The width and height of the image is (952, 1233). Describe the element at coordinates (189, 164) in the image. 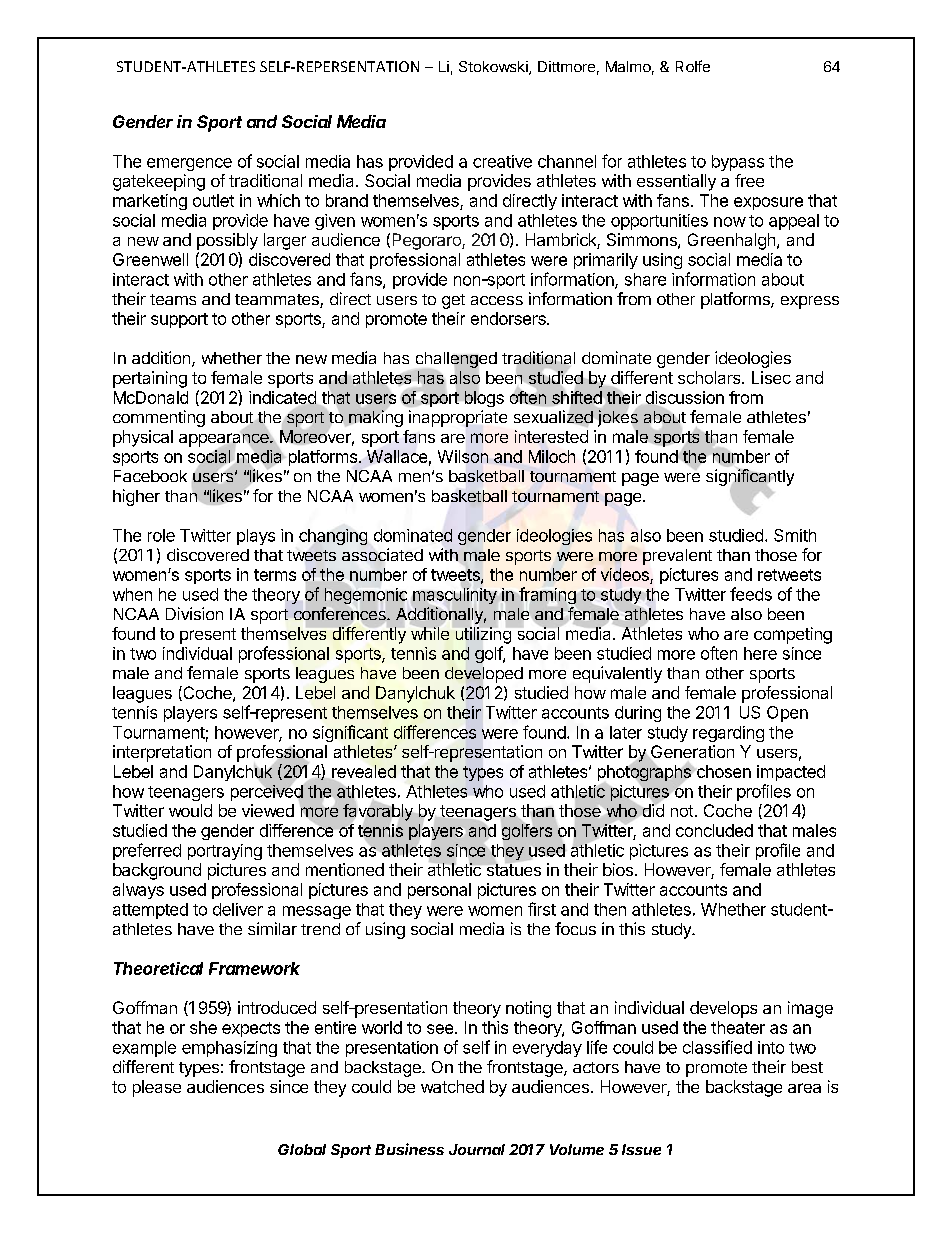

I see `emergence` at that location.
